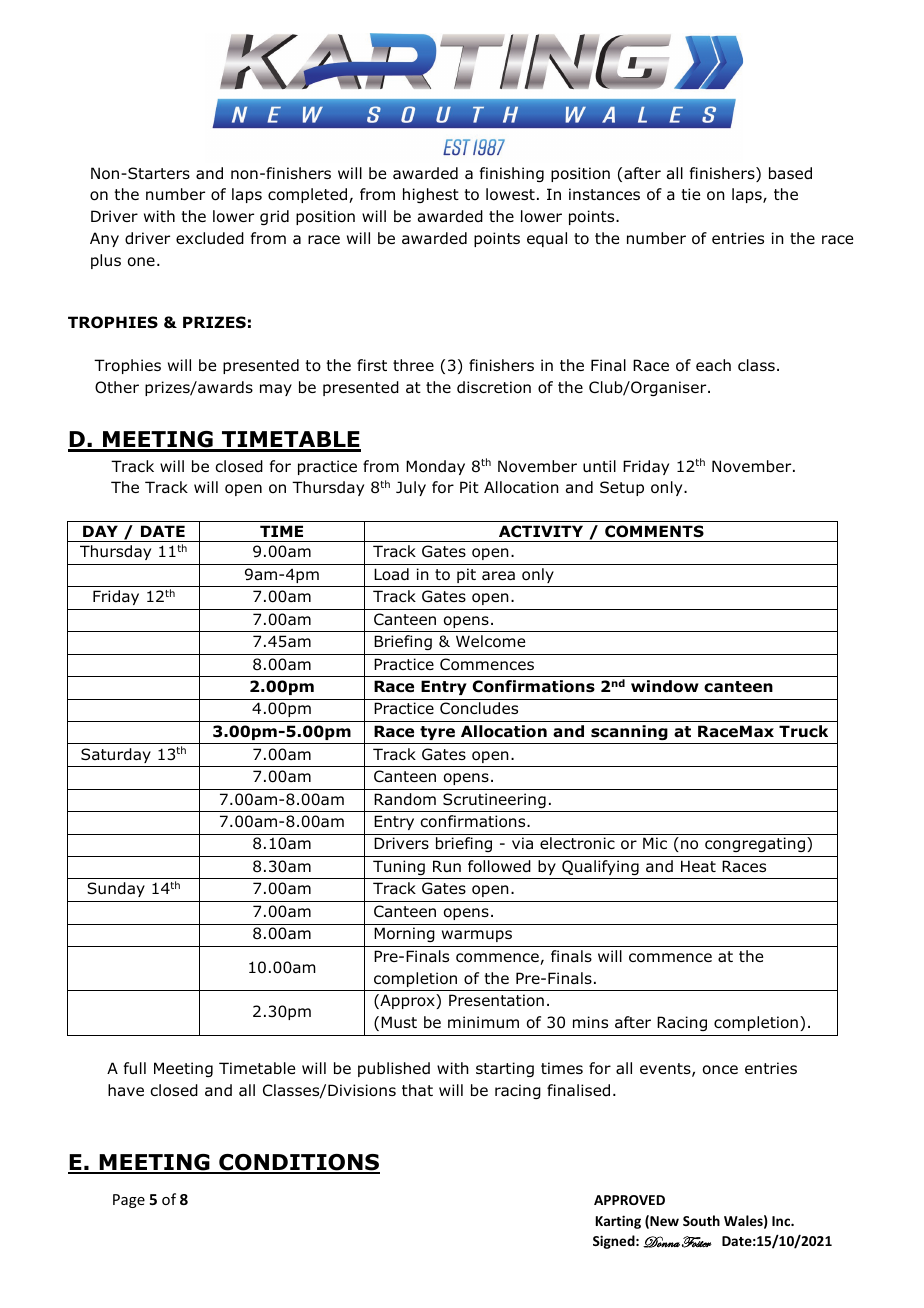 The height and width of the document is (1308, 924). I want to click on Page, so click(129, 1201).
